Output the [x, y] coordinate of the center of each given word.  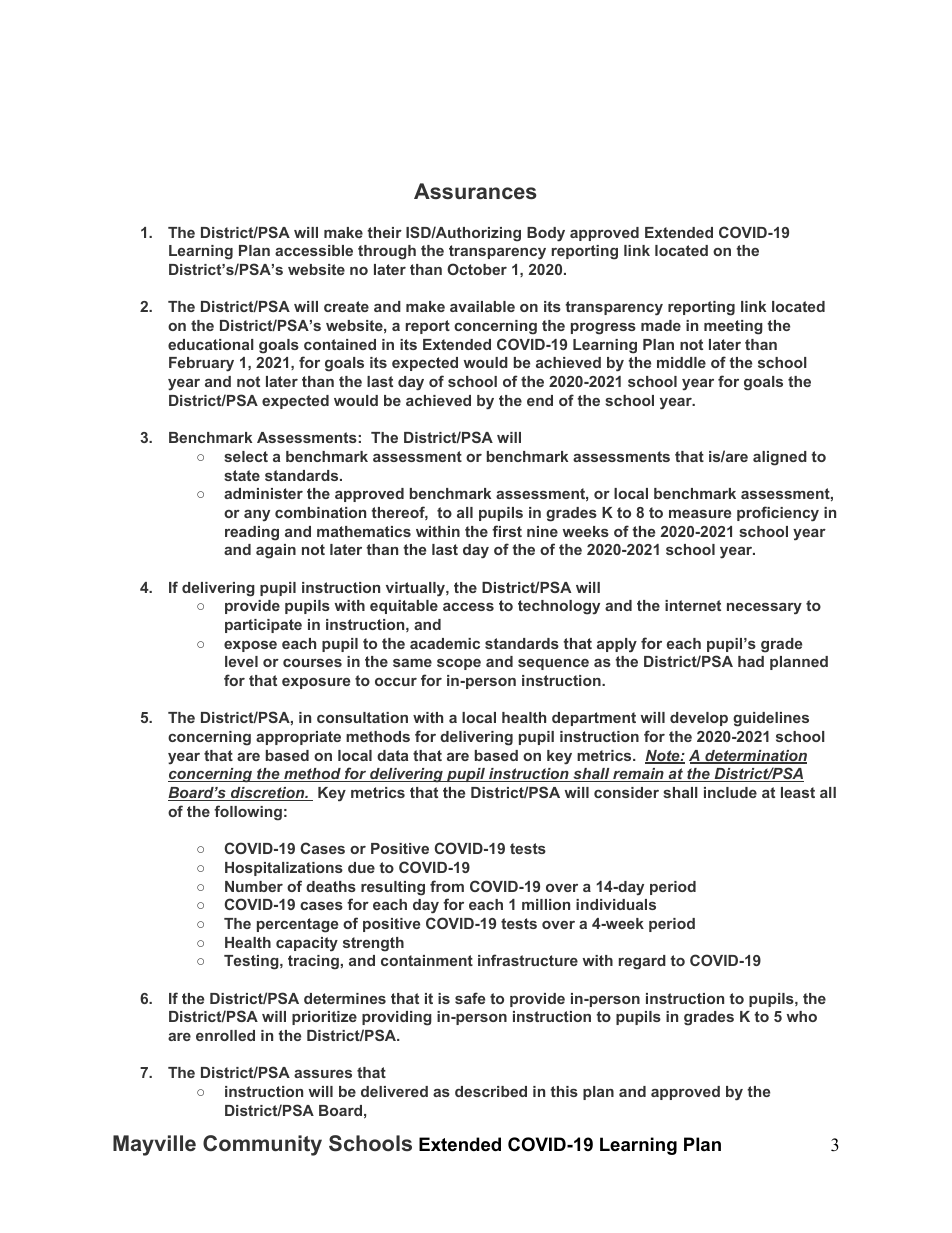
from [447, 886]
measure [700, 514]
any [257, 515]
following [248, 813]
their [384, 232]
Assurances [475, 191]
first [507, 531]
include [730, 792]
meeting [733, 327]
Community [262, 1145]
